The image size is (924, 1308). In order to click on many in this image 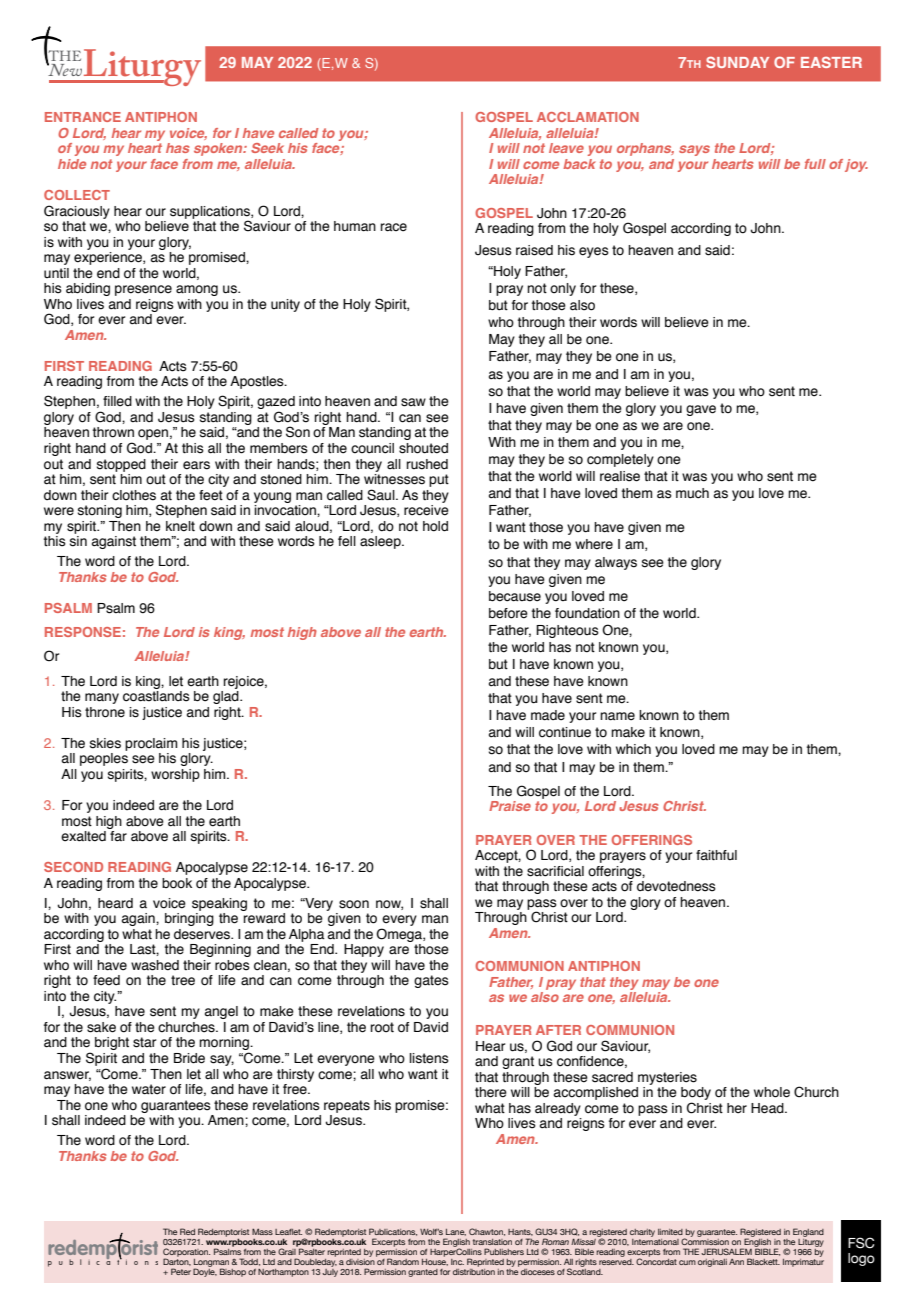, I will do `click(102, 698)`.
